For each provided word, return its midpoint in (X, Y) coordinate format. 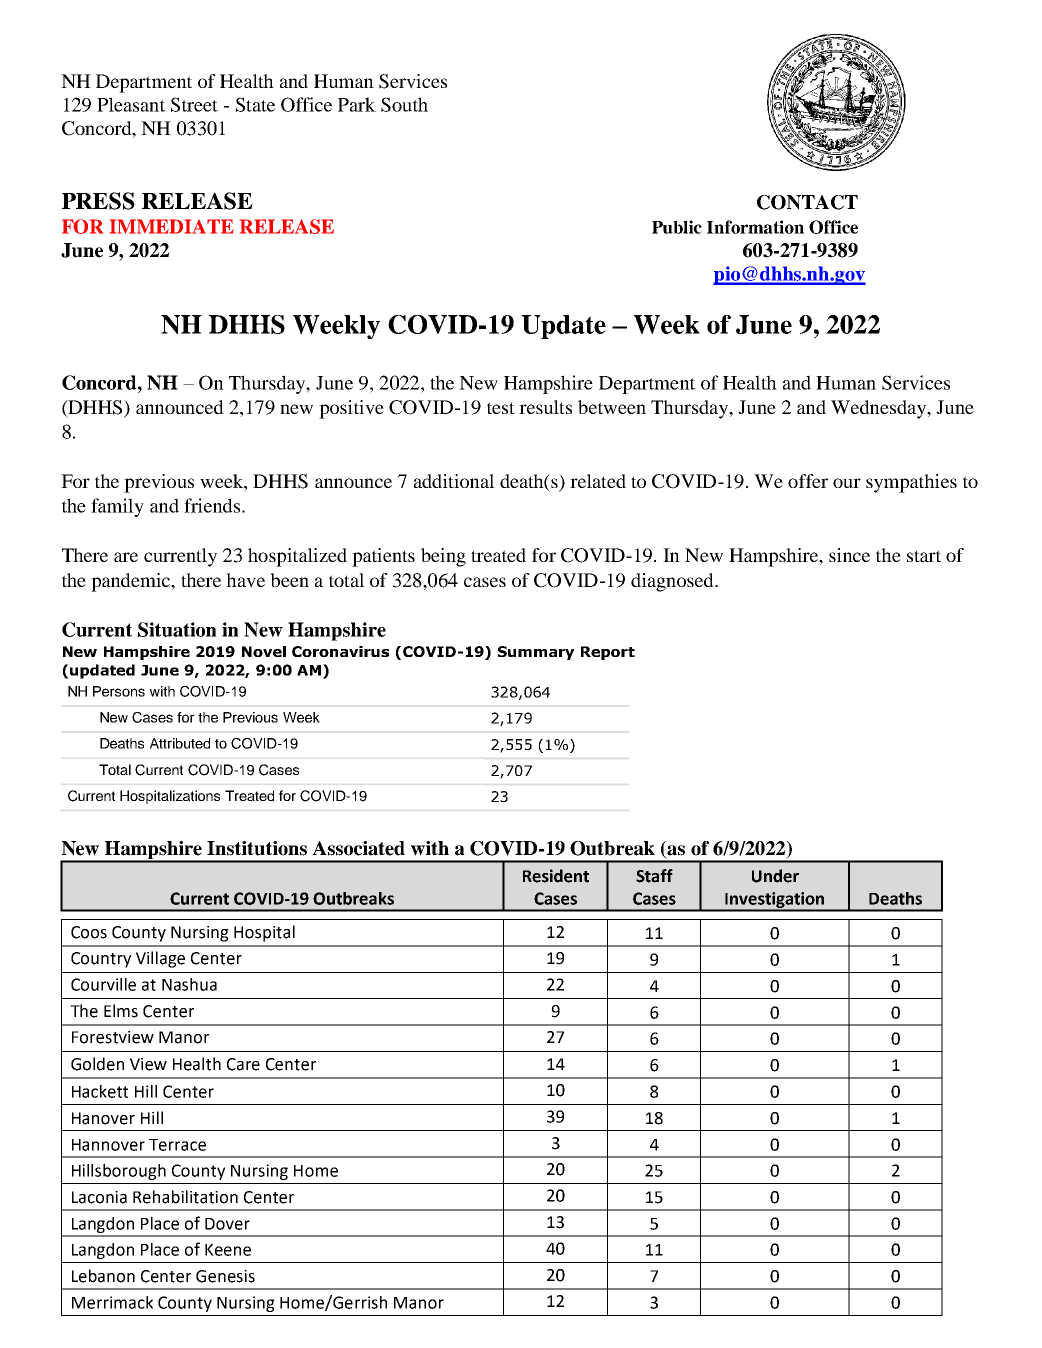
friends (212, 505)
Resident (556, 876)
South (404, 104)
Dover (227, 1224)
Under (775, 876)
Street (194, 104)
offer (808, 481)
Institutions (257, 848)
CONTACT (807, 202)
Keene (228, 1250)
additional (454, 481)
